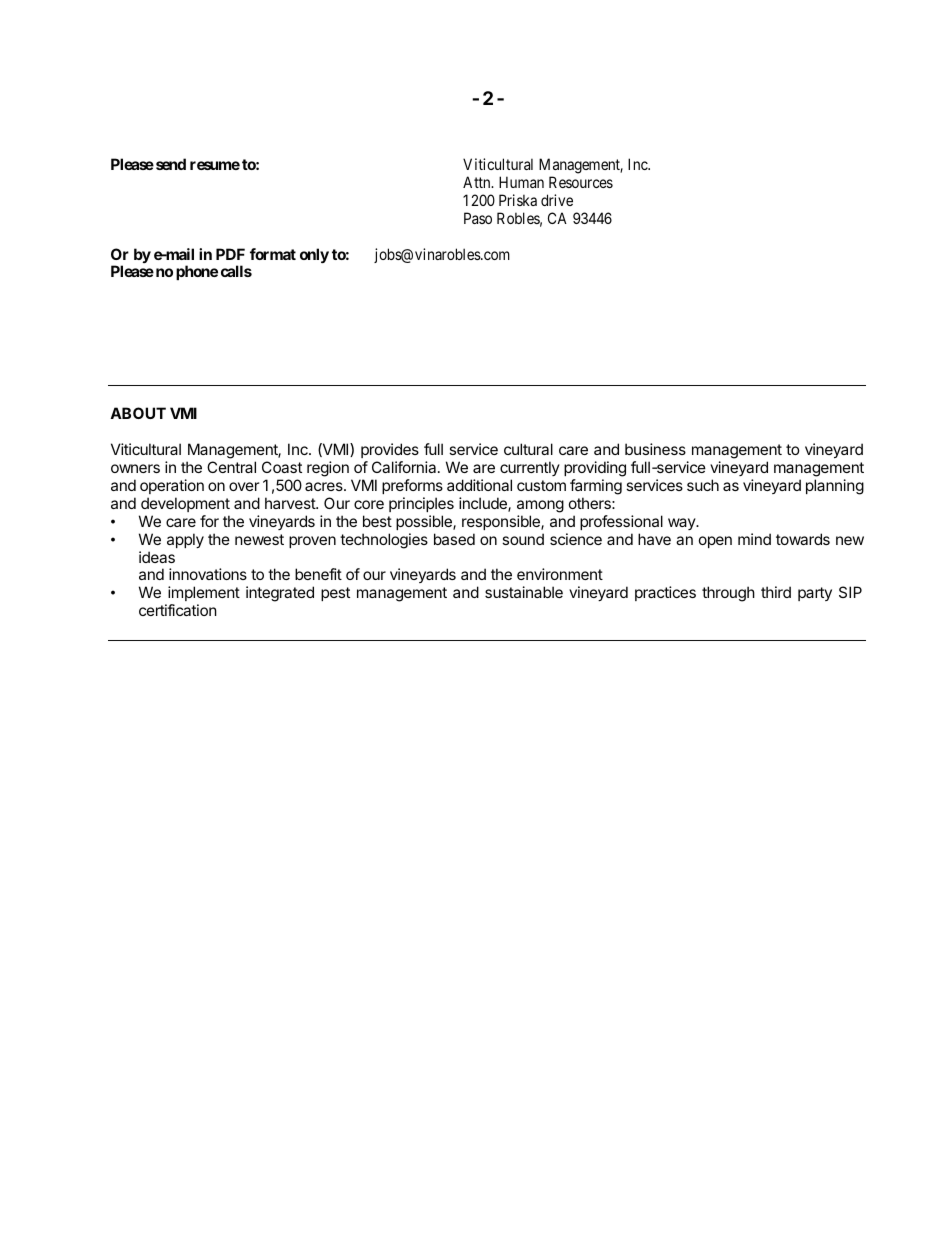  What do you see at coordinates (581, 182) in the screenshot?
I see `Resources` at bounding box center [581, 182].
